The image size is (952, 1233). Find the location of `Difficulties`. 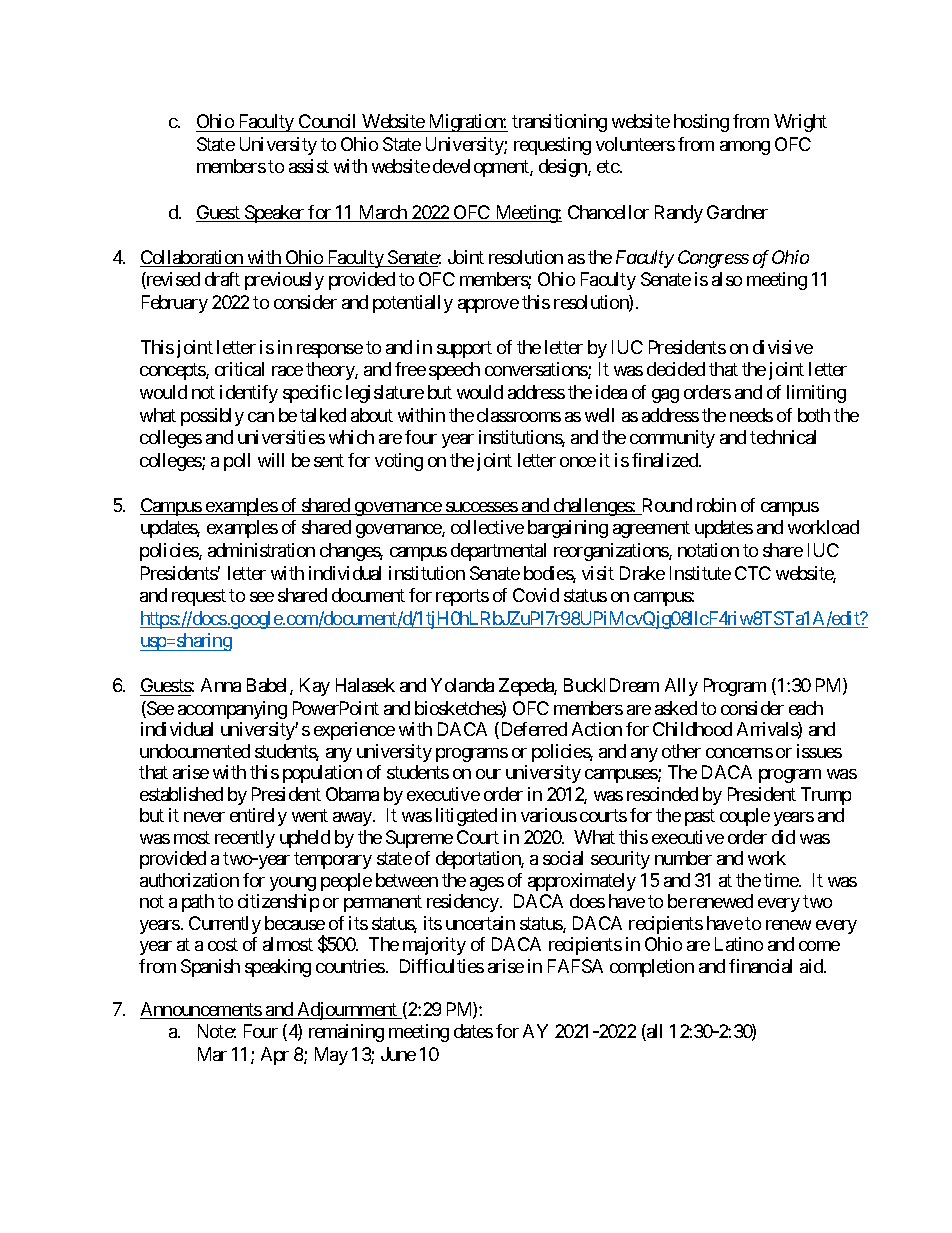

Difficulties is located at coordinates (442, 966).
